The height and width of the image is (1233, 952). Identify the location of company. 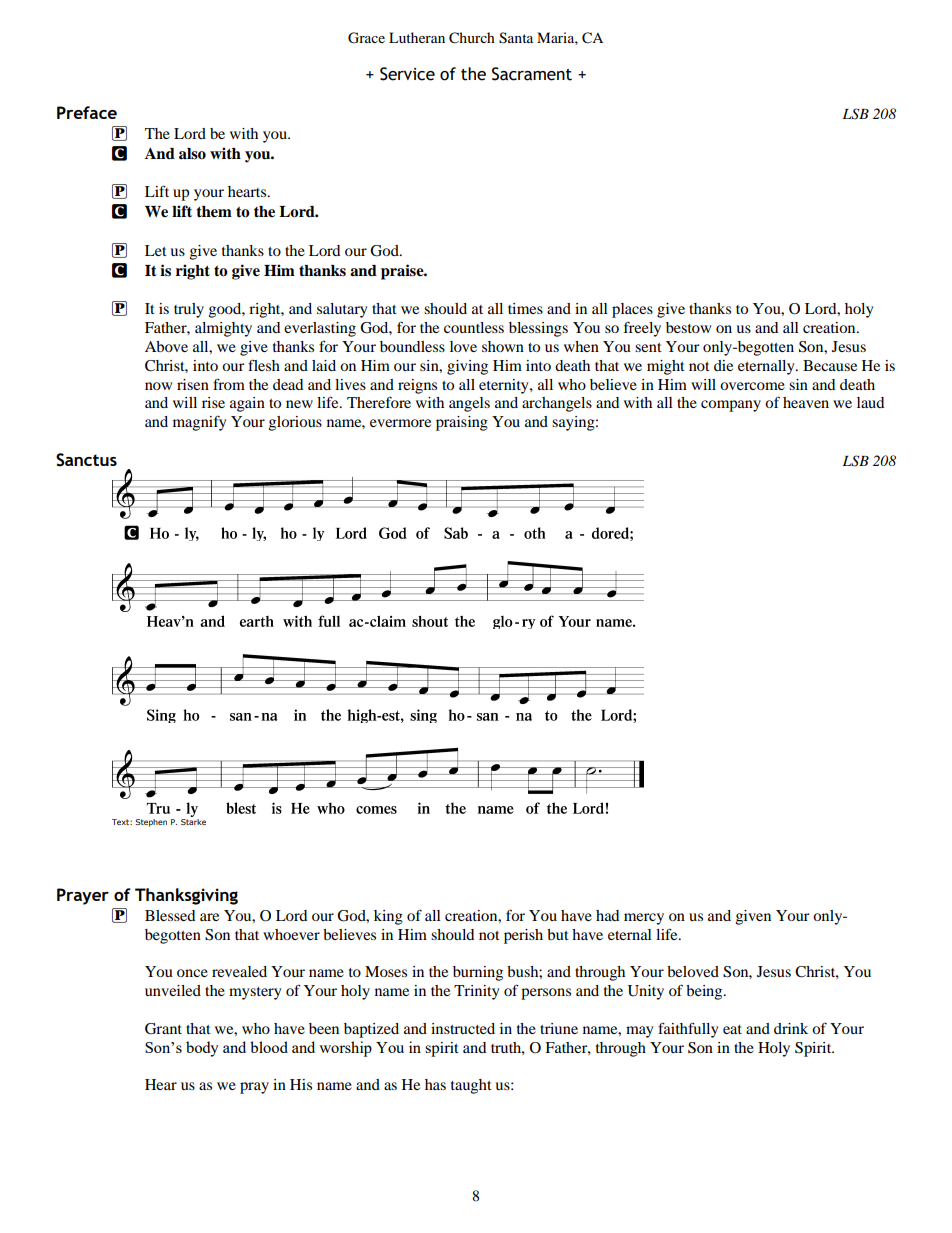
(731, 406).
